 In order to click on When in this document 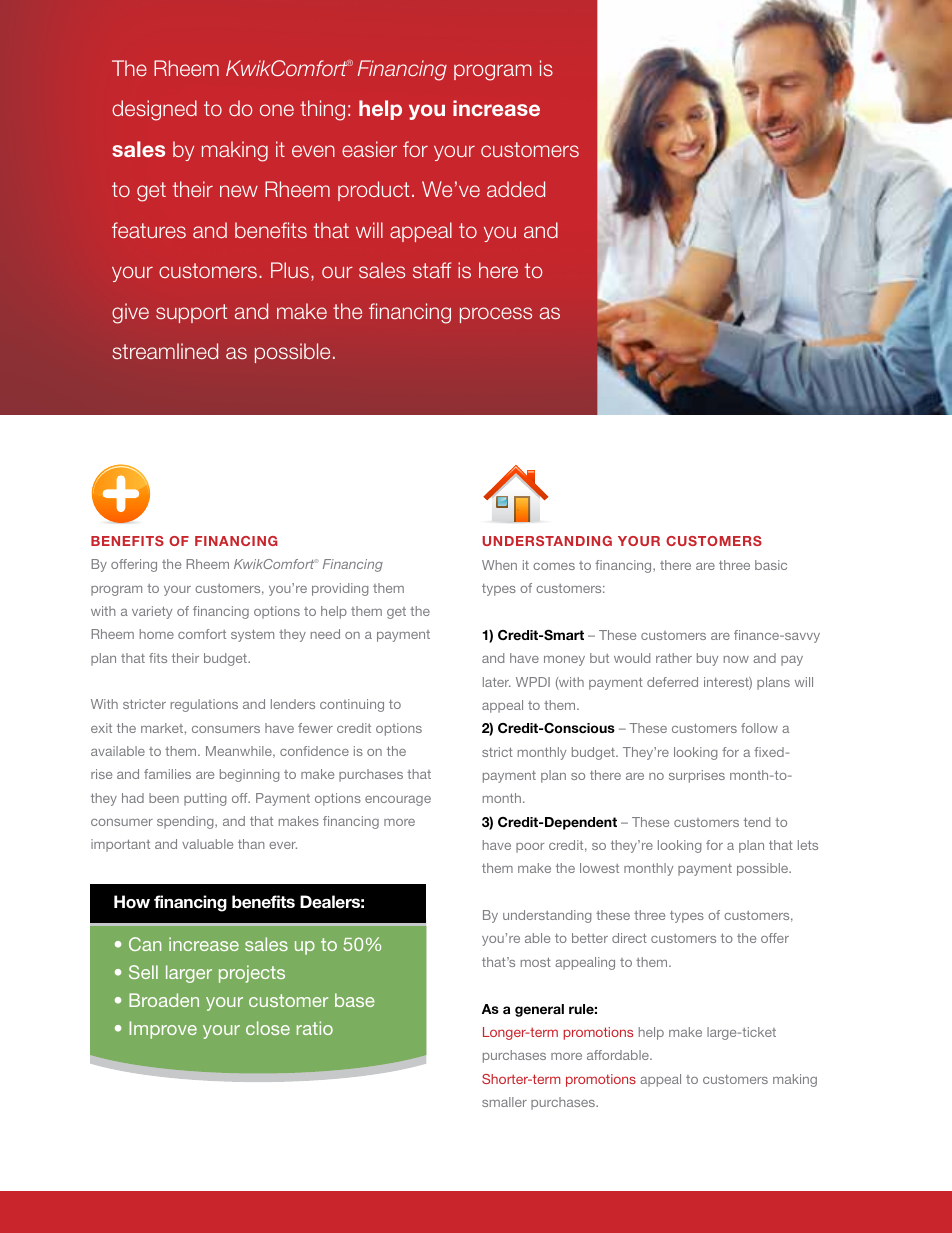, I will do `click(499, 565)`.
